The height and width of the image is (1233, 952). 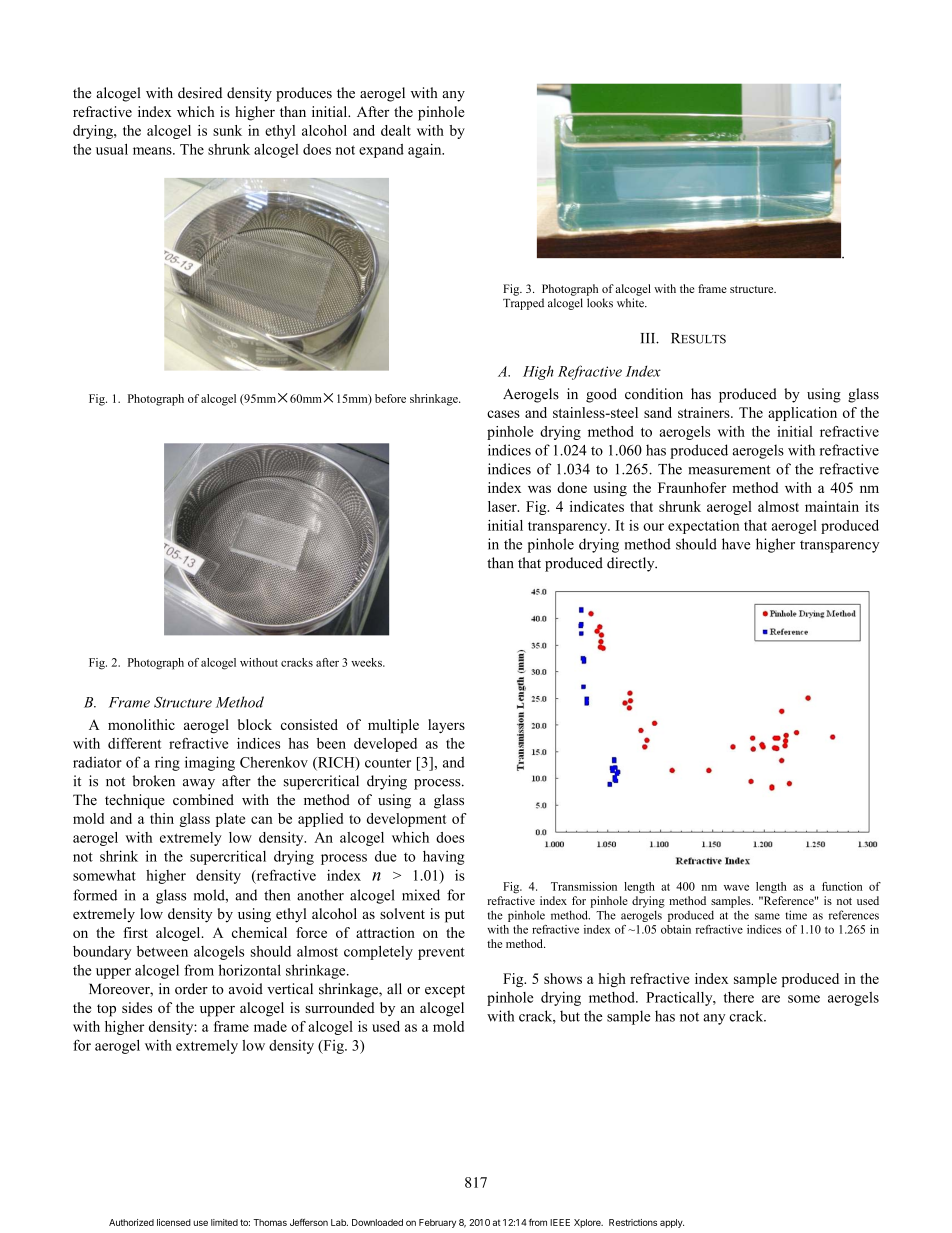 What do you see at coordinates (672, 1223) in the image?
I see `apply` at bounding box center [672, 1223].
